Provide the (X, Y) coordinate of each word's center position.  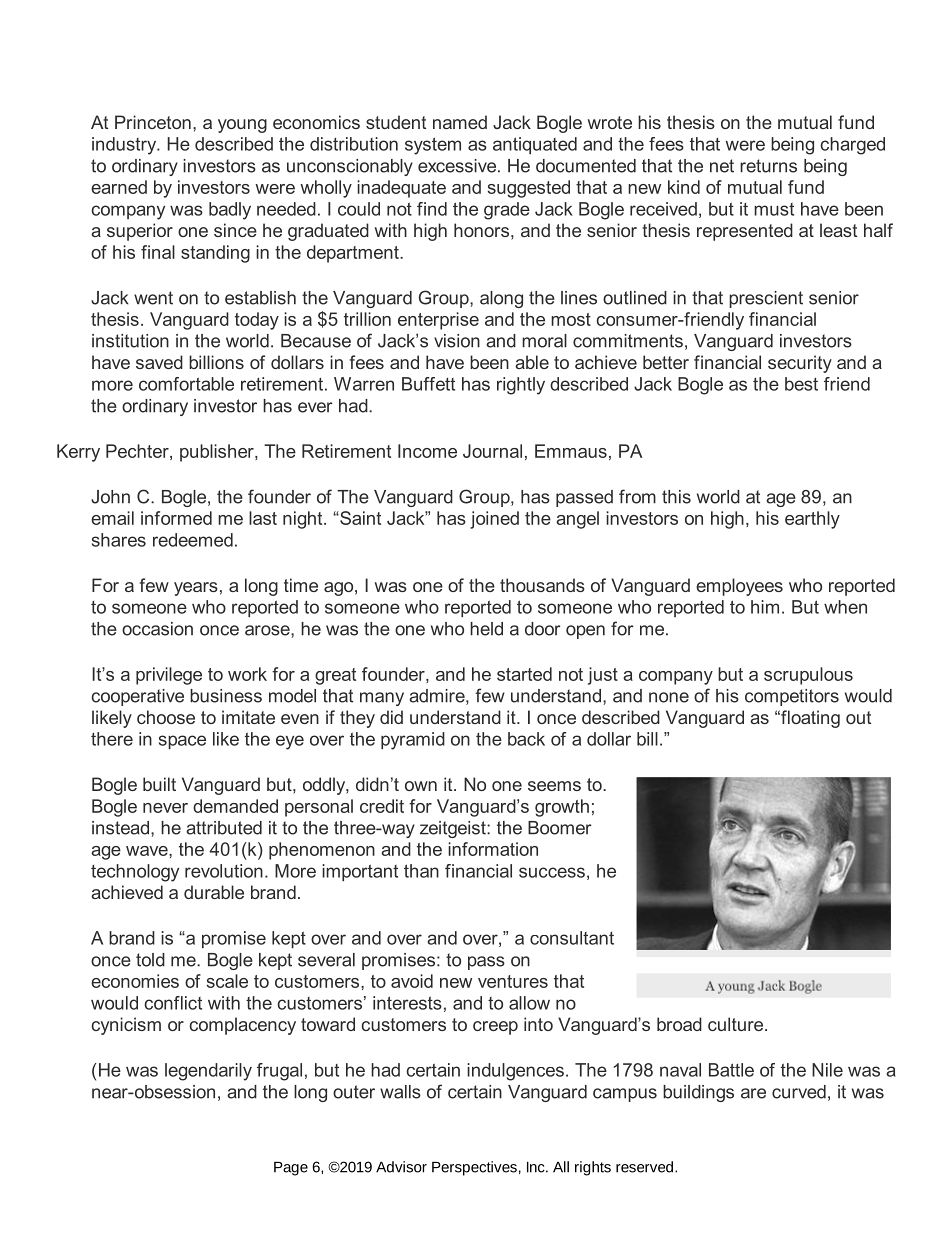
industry (125, 146)
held (486, 629)
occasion (157, 629)
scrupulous (808, 676)
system (433, 146)
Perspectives (474, 1168)
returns (768, 166)
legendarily (208, 1072)
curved (799, 1092)
